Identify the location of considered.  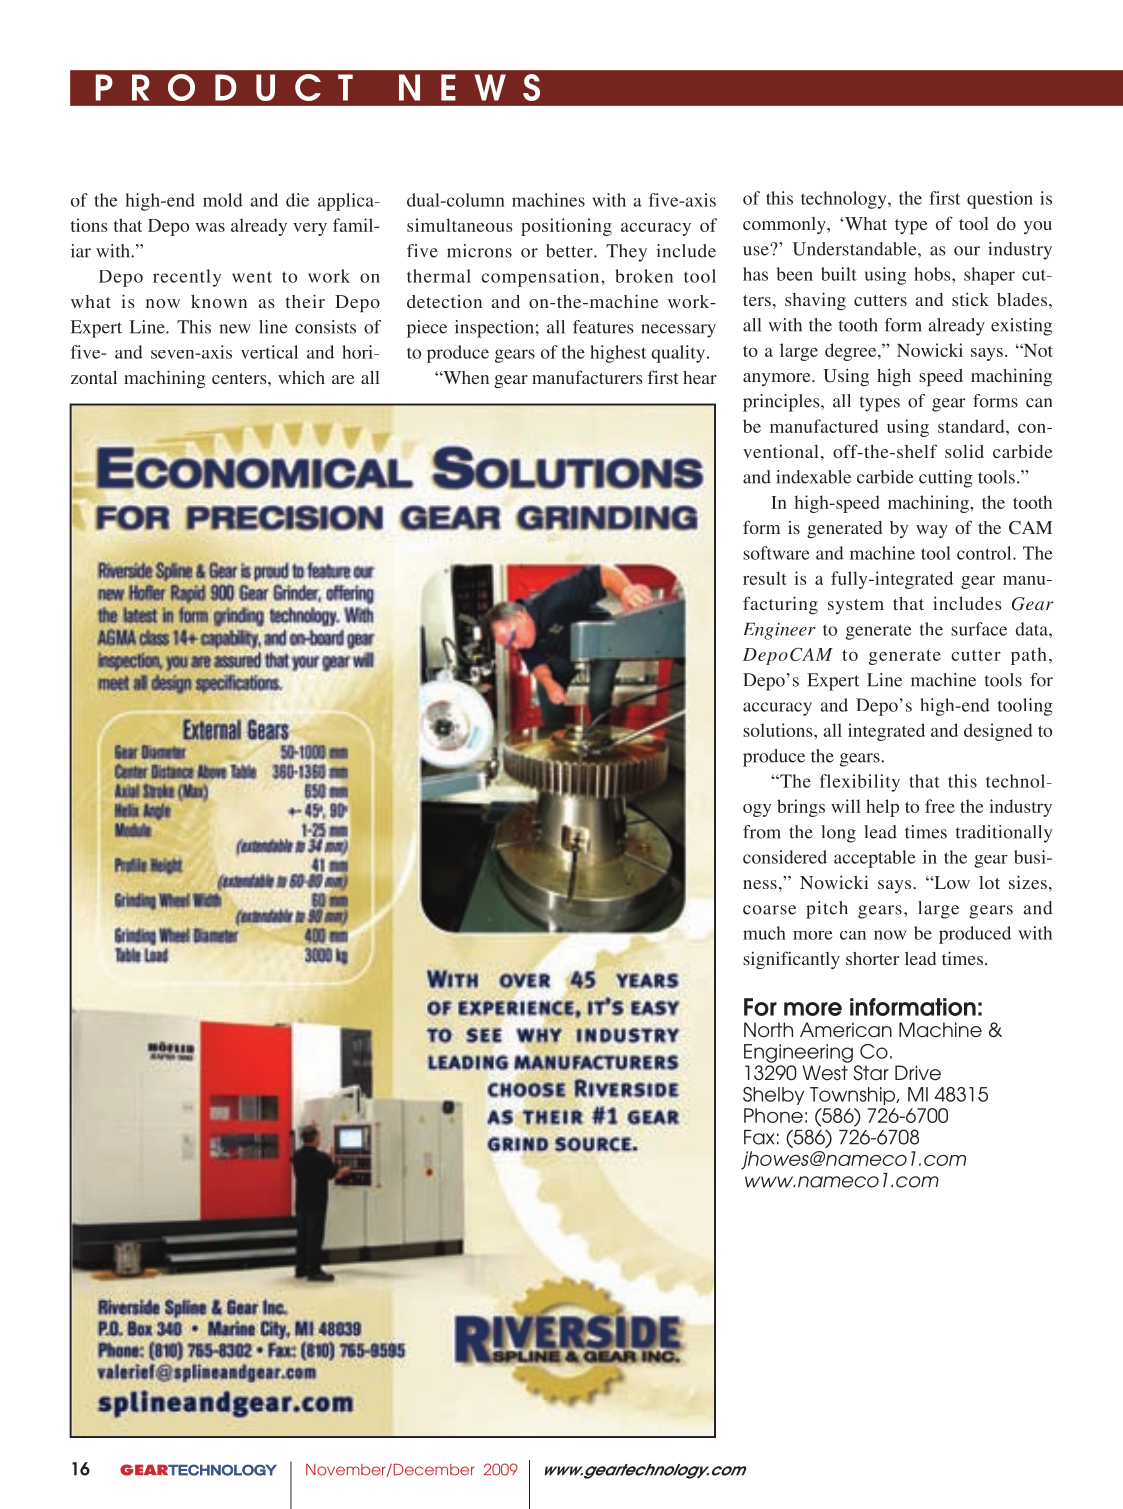
(785, 857).
